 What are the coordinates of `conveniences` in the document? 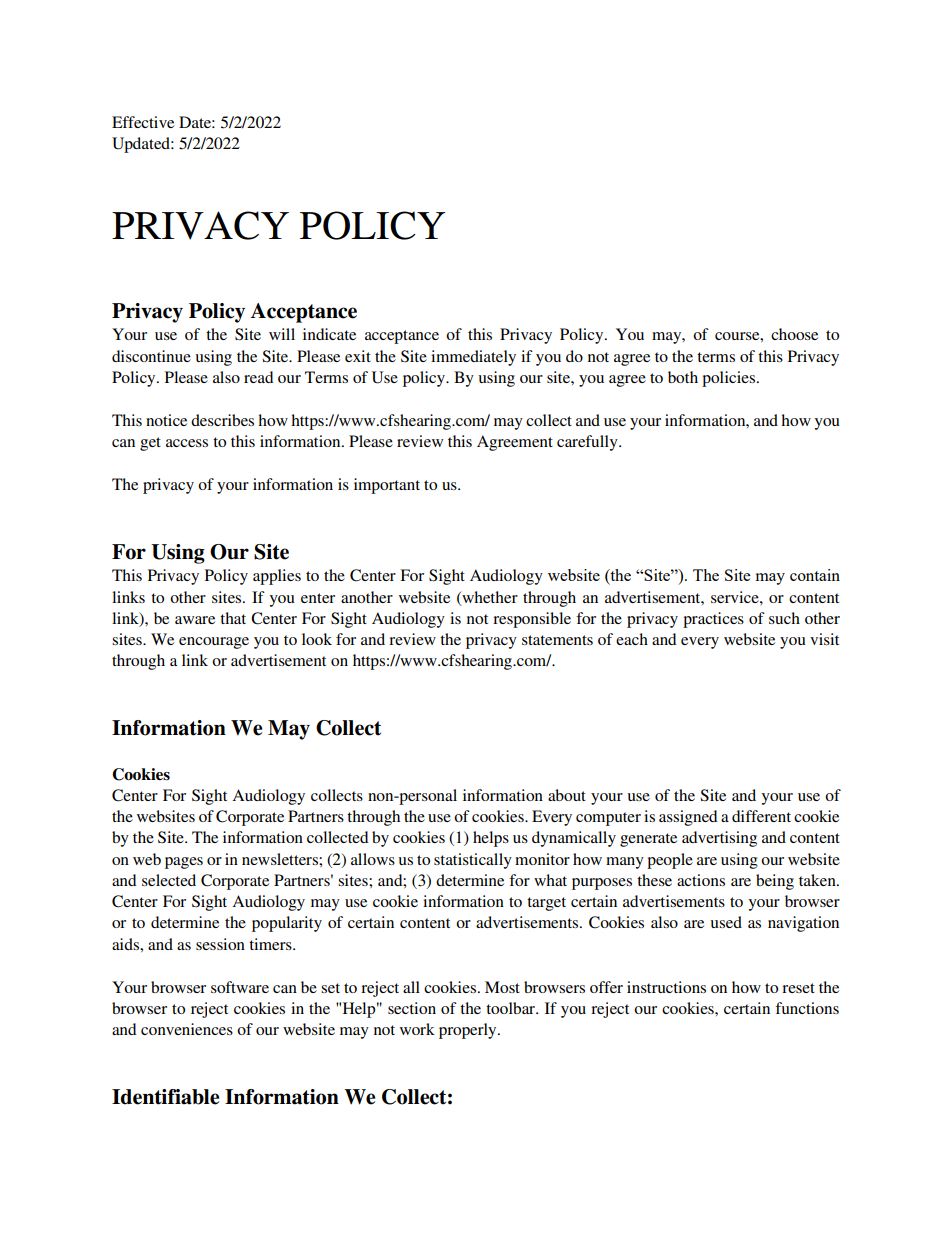 It's located at (187, 1029).
